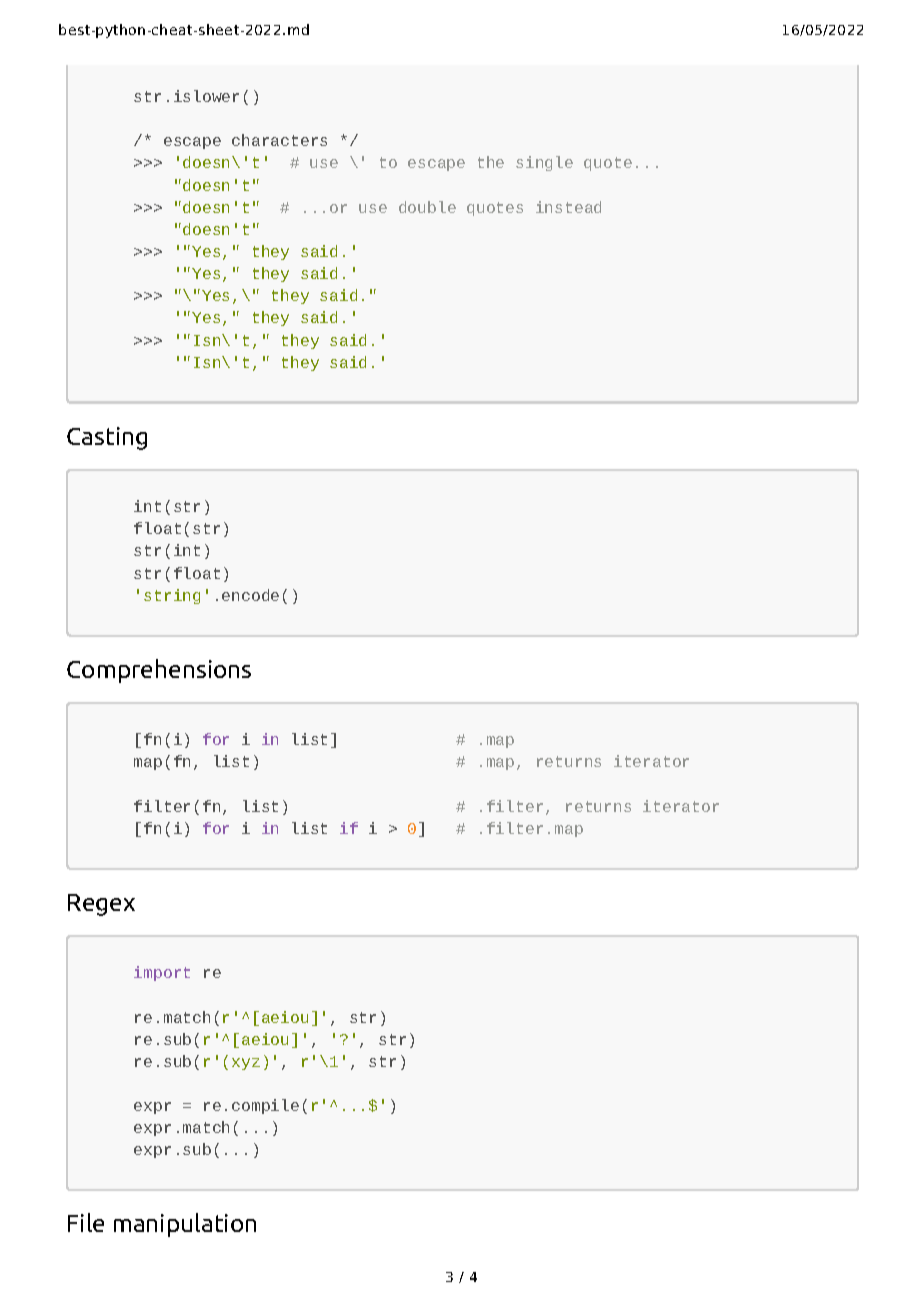 Image resolution: width=924 pixels, height=1308 pixels. What do you see at coordinates (159, 671) in the screenshot?
I see `Comprehensions` at bounding box center [159, 671].
